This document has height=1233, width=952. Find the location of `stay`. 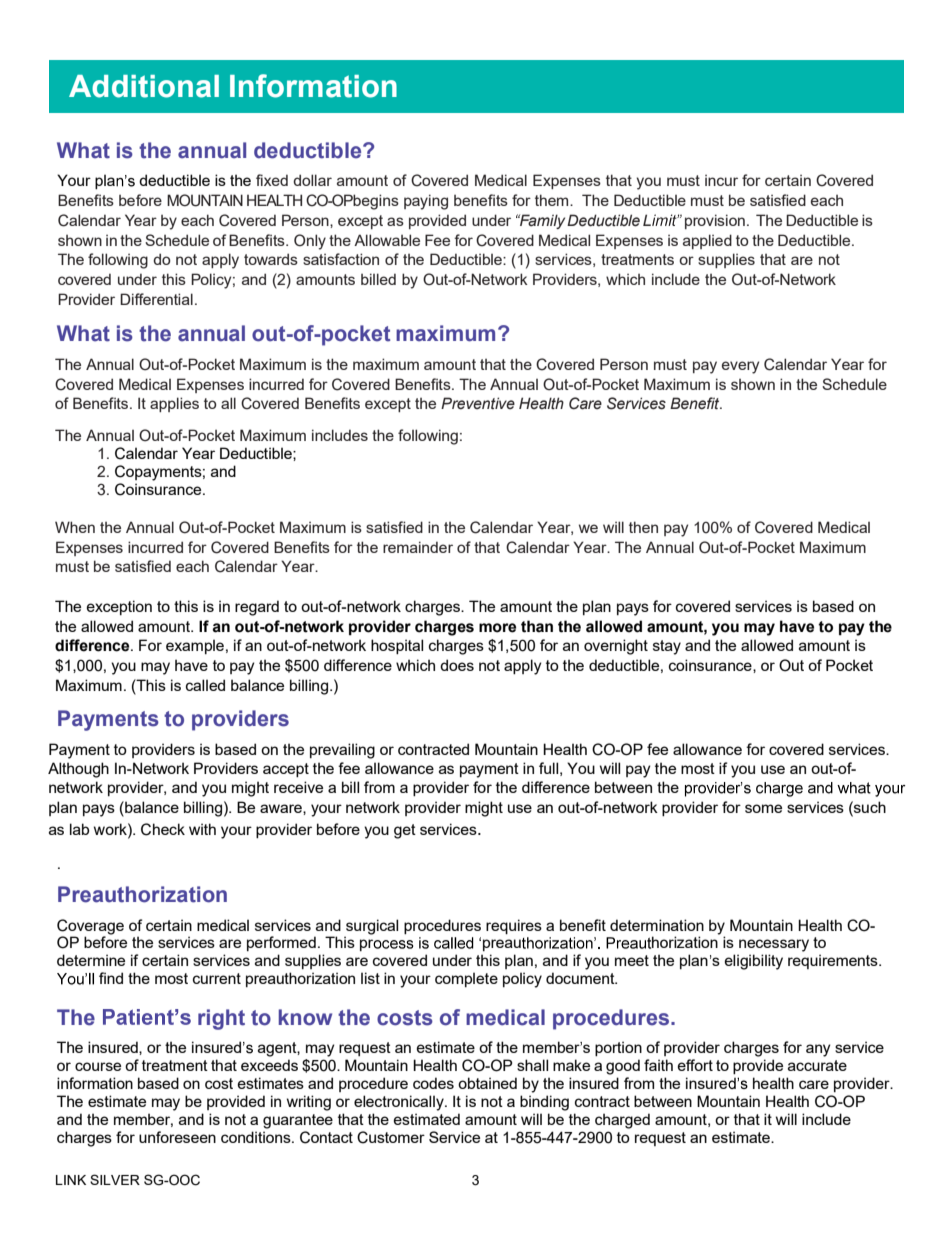

stay is located at coordinates (667, 647).
